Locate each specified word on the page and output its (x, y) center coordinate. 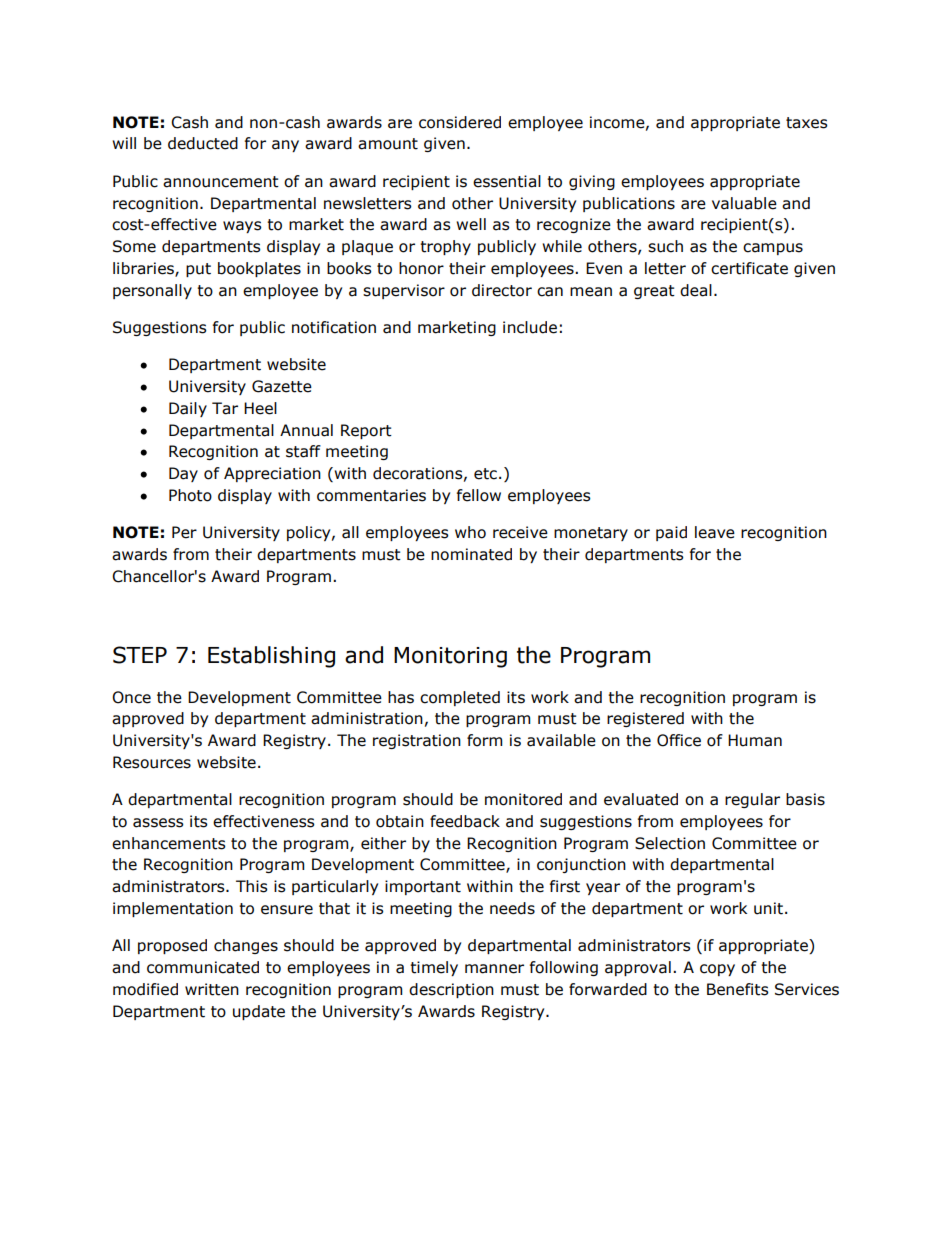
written (212, 989)
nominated (471, 554)
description (451, 990)
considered (460, 122)
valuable (744, 203)
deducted (203, 143)
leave (715, 532)
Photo (190, 495)
